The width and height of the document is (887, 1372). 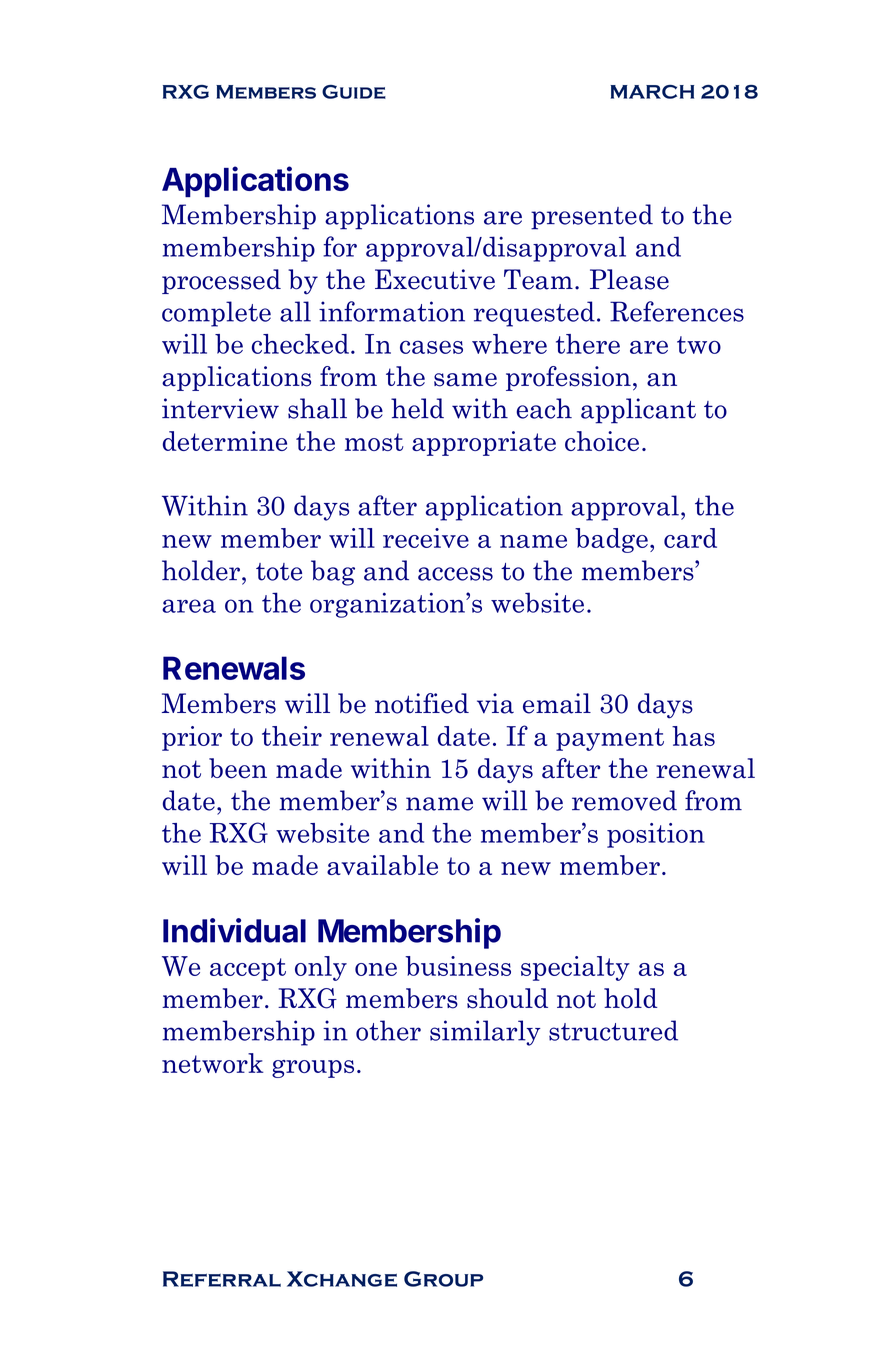 What do you see at coordinates (435, 279) in the document?
I see `Executive` at bounding box center [435, 279].
